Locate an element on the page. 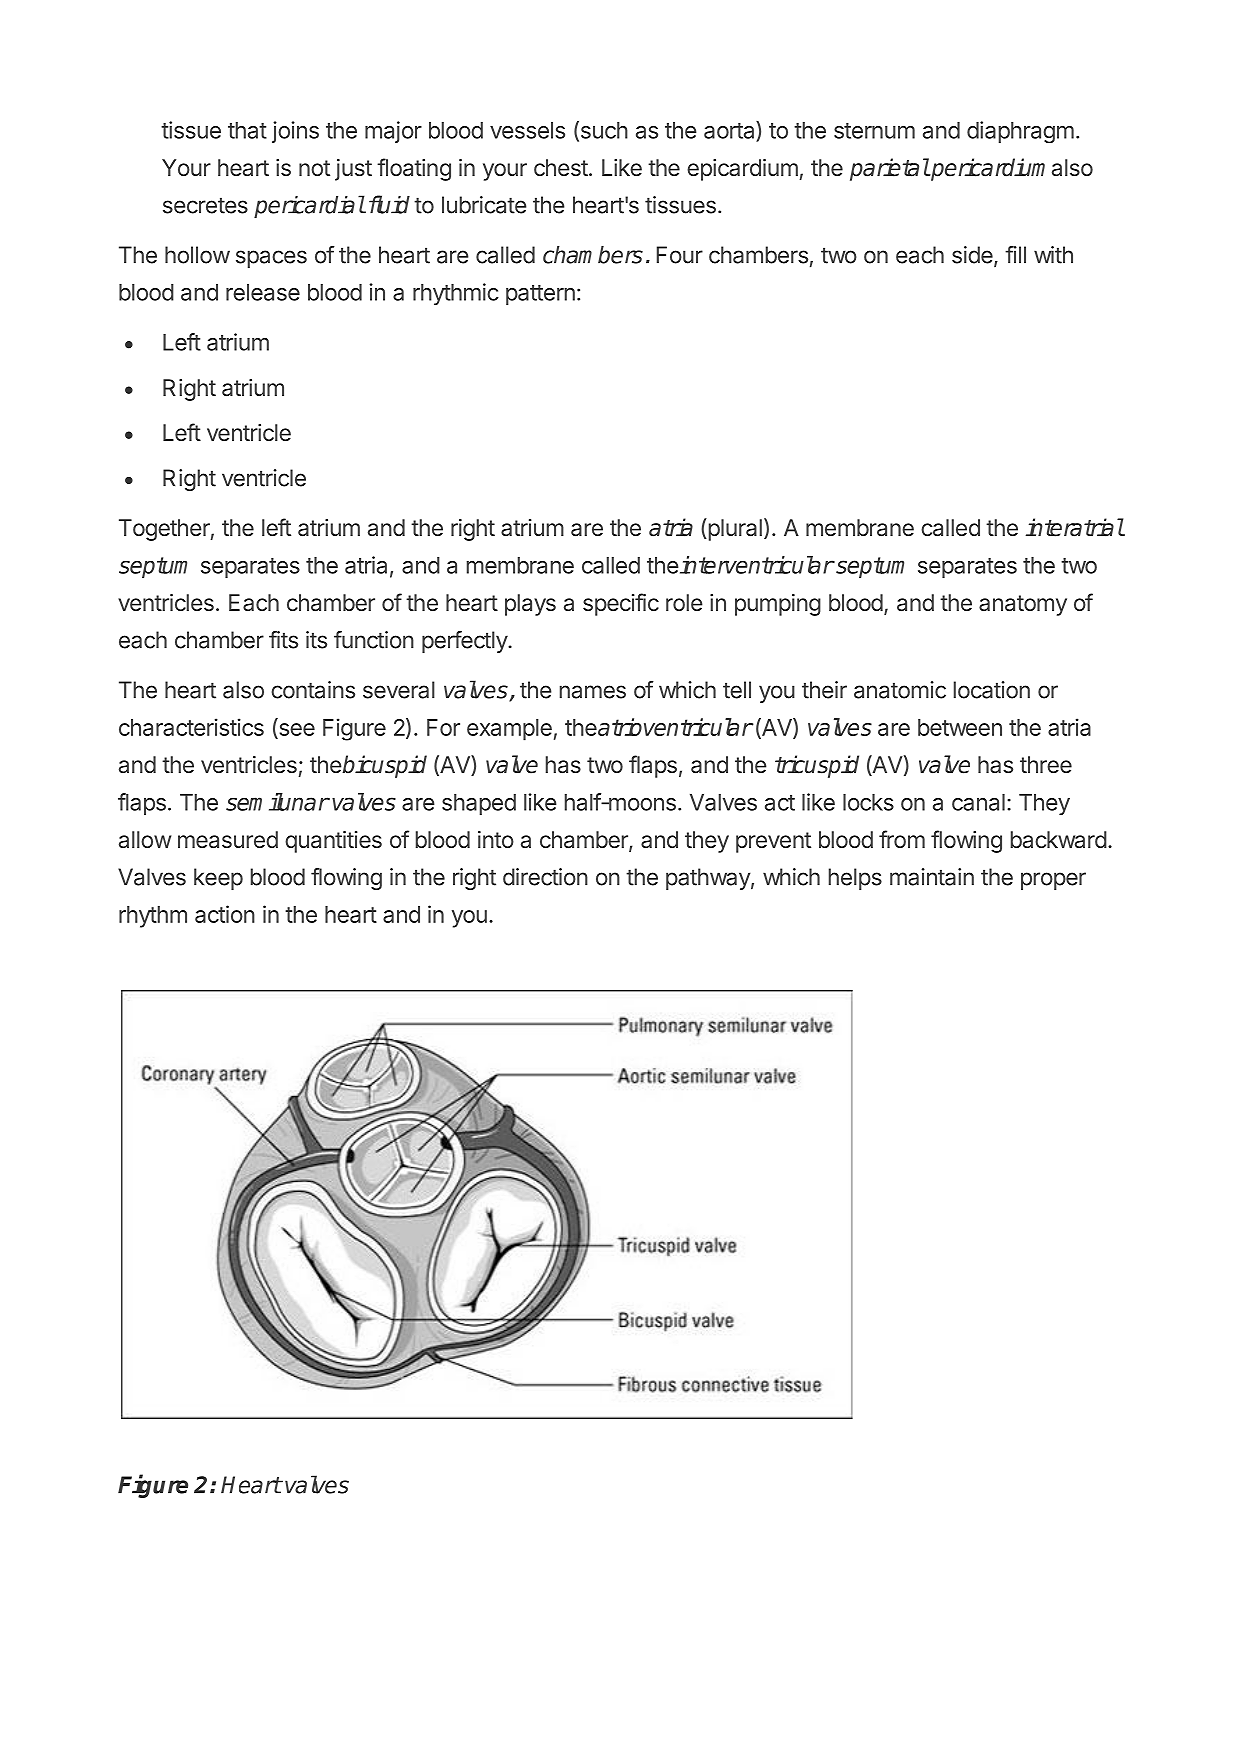 This page has height=1750, width=1238. direction is located at coordinates (545, 877).
